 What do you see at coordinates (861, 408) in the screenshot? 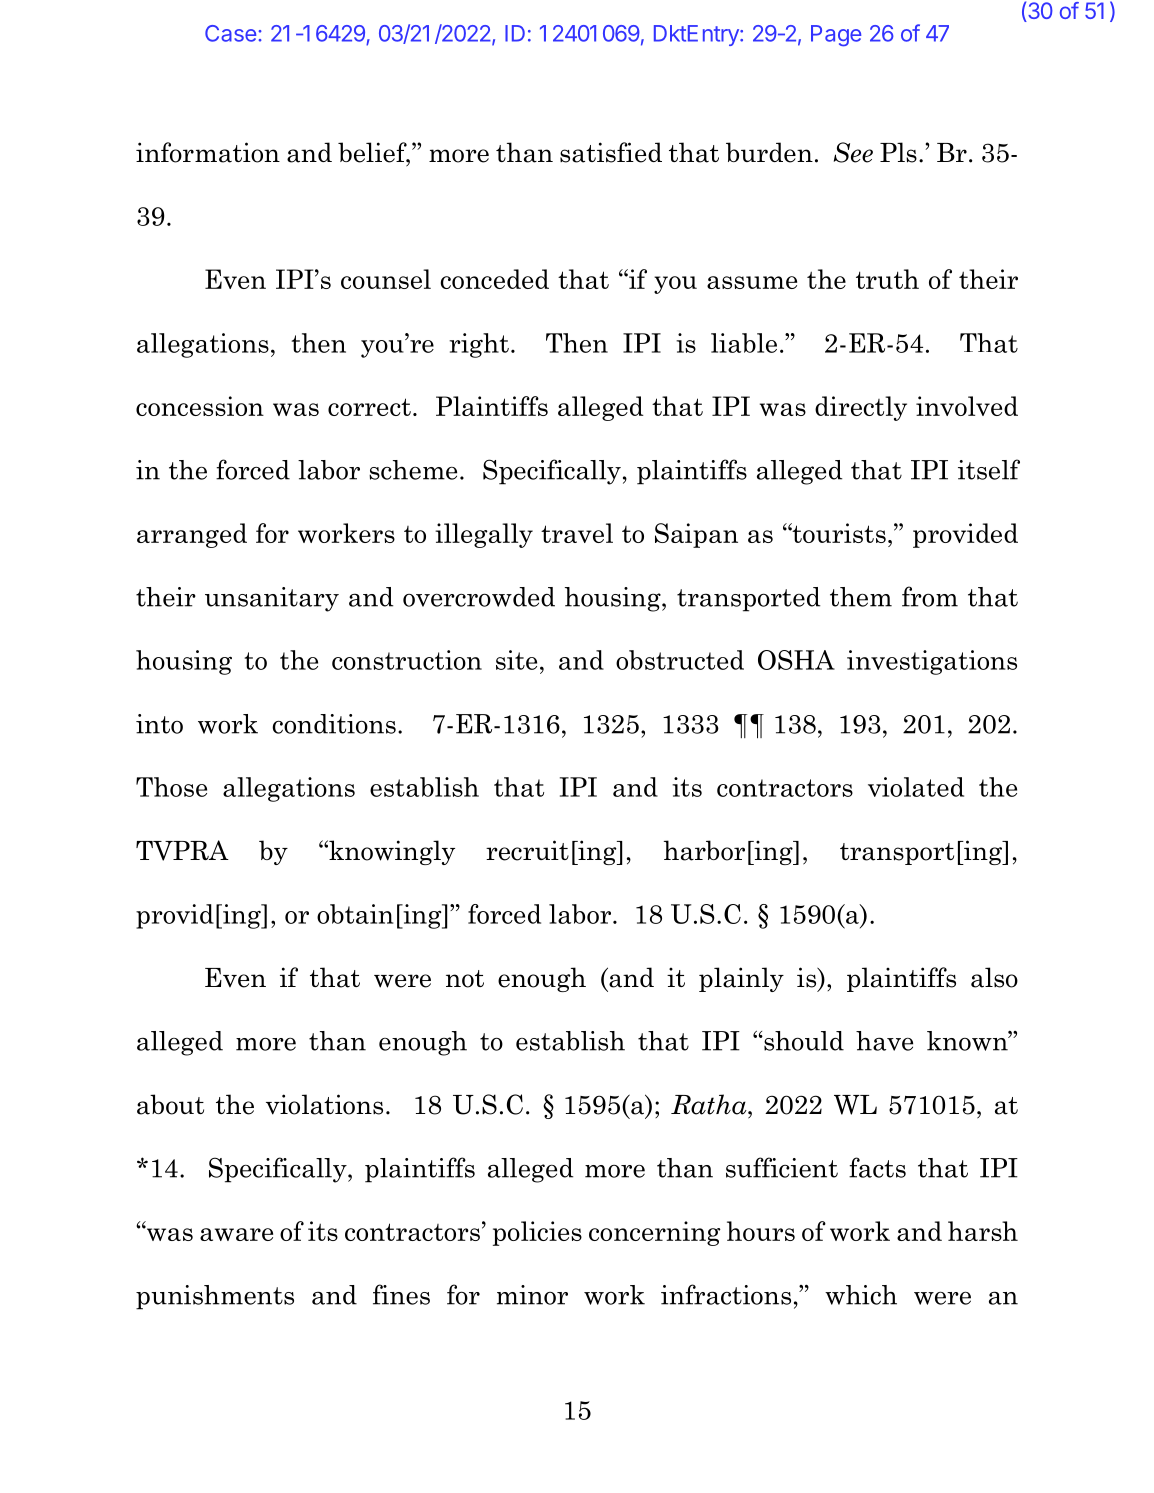
I see `directly` at bounding box center [861, 408].
